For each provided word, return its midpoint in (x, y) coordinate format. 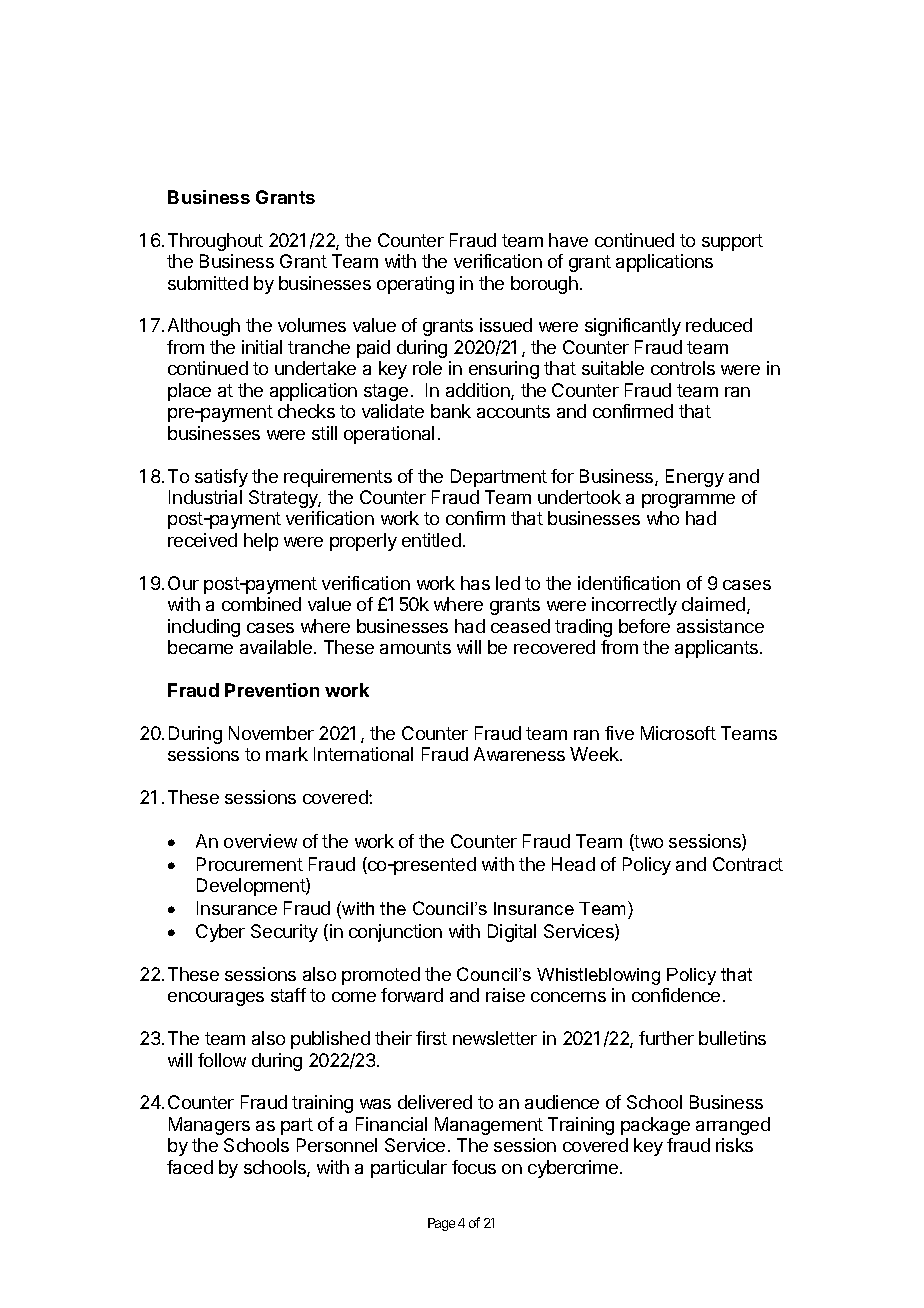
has (475, 583)
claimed (713, 604)
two (648, 842)
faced (190, 1167)
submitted (208, 283)
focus (474, 1167)
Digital (512, 933)
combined (261, 604)
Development (252, 887)
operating (415, 285)
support (732, 242)
